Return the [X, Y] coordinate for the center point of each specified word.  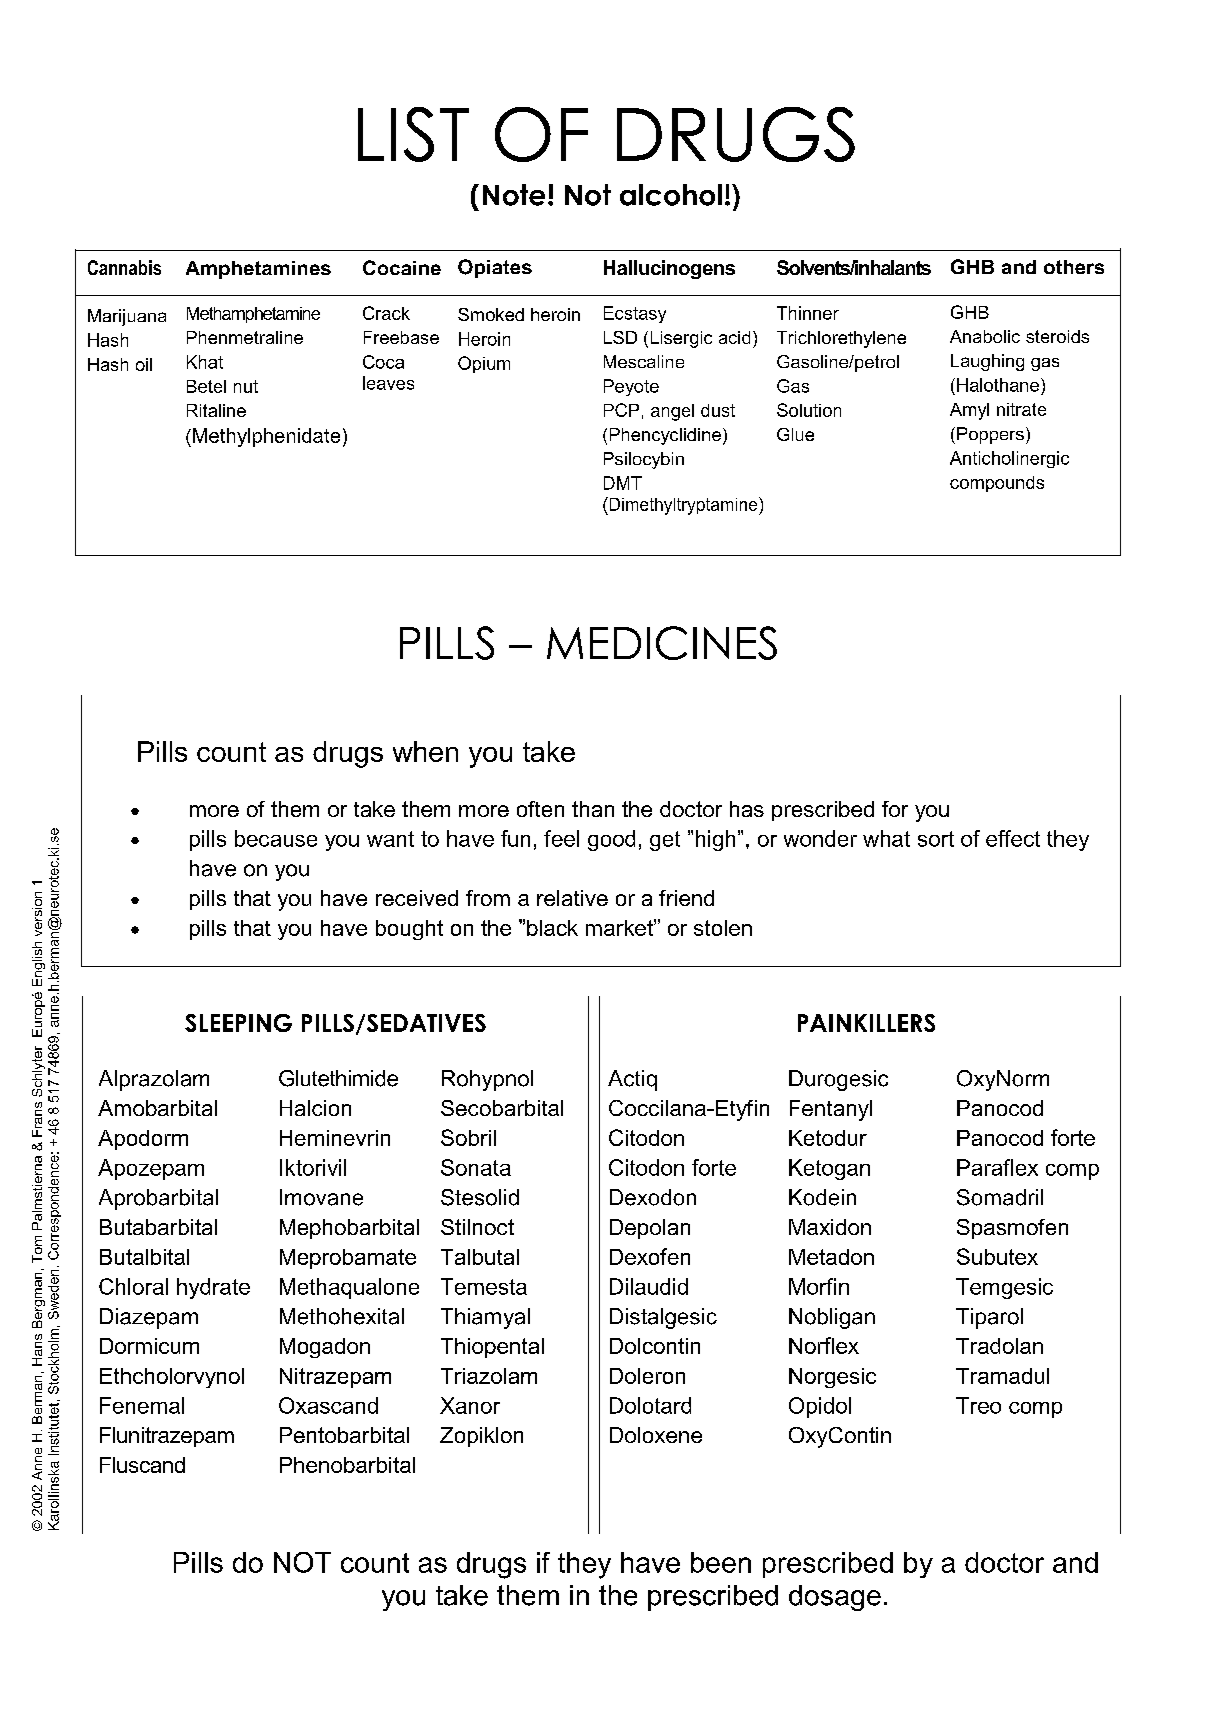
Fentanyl [831, 1110]
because [276, 838]
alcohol [671, 195]
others [1074, 267]
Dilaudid [649, 1286]
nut [246, 386]
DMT [623, 483]
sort [936, 839]
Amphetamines [258, 270]
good [611, 840]
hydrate [213, 1288]
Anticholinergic [1009, 459]
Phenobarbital [347, 1465]
